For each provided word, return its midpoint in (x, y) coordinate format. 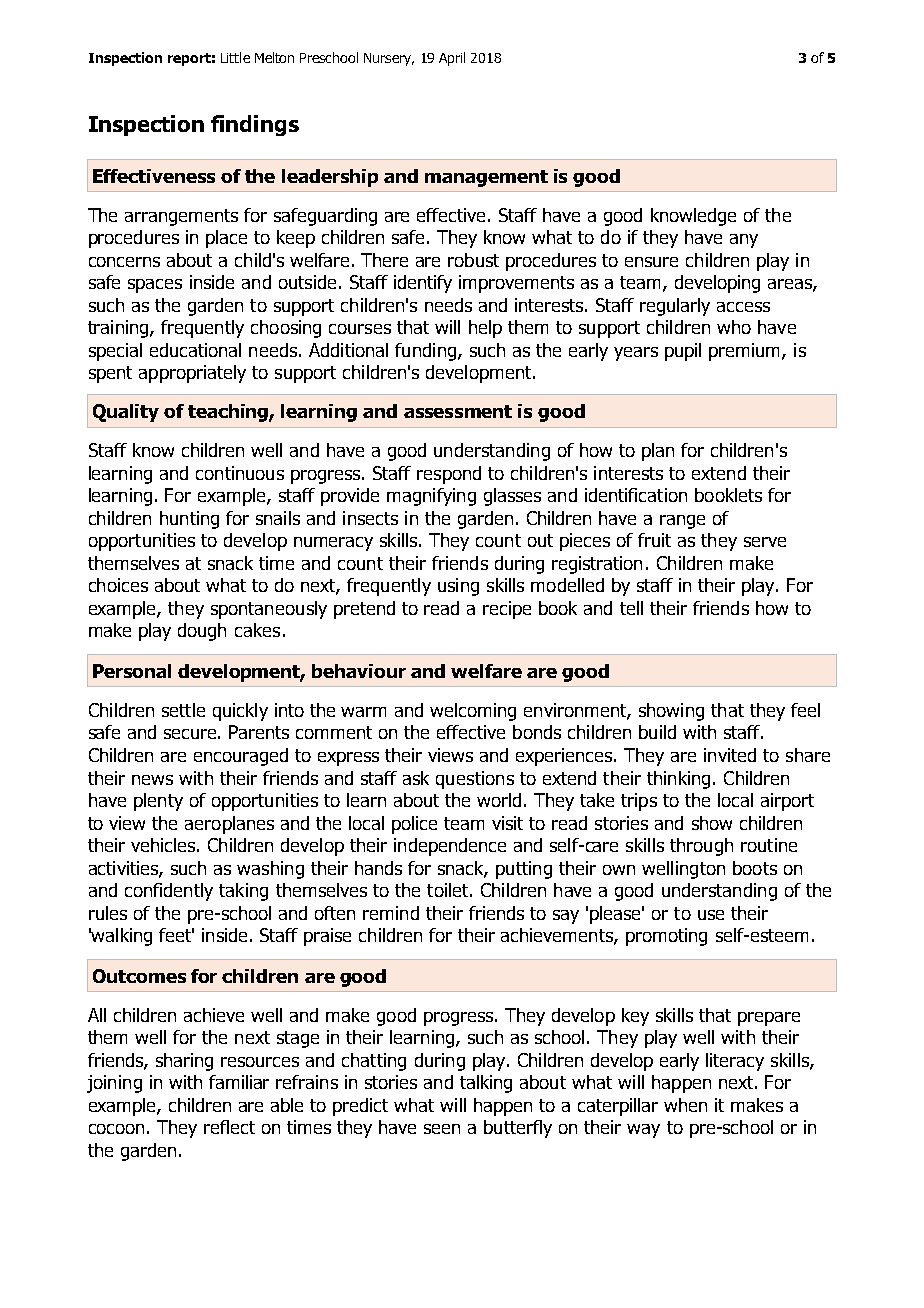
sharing (184, 1062)
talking (486, 1084)
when (685, 1105)
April (452, 59)
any (744, 241)
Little (235, 57)
